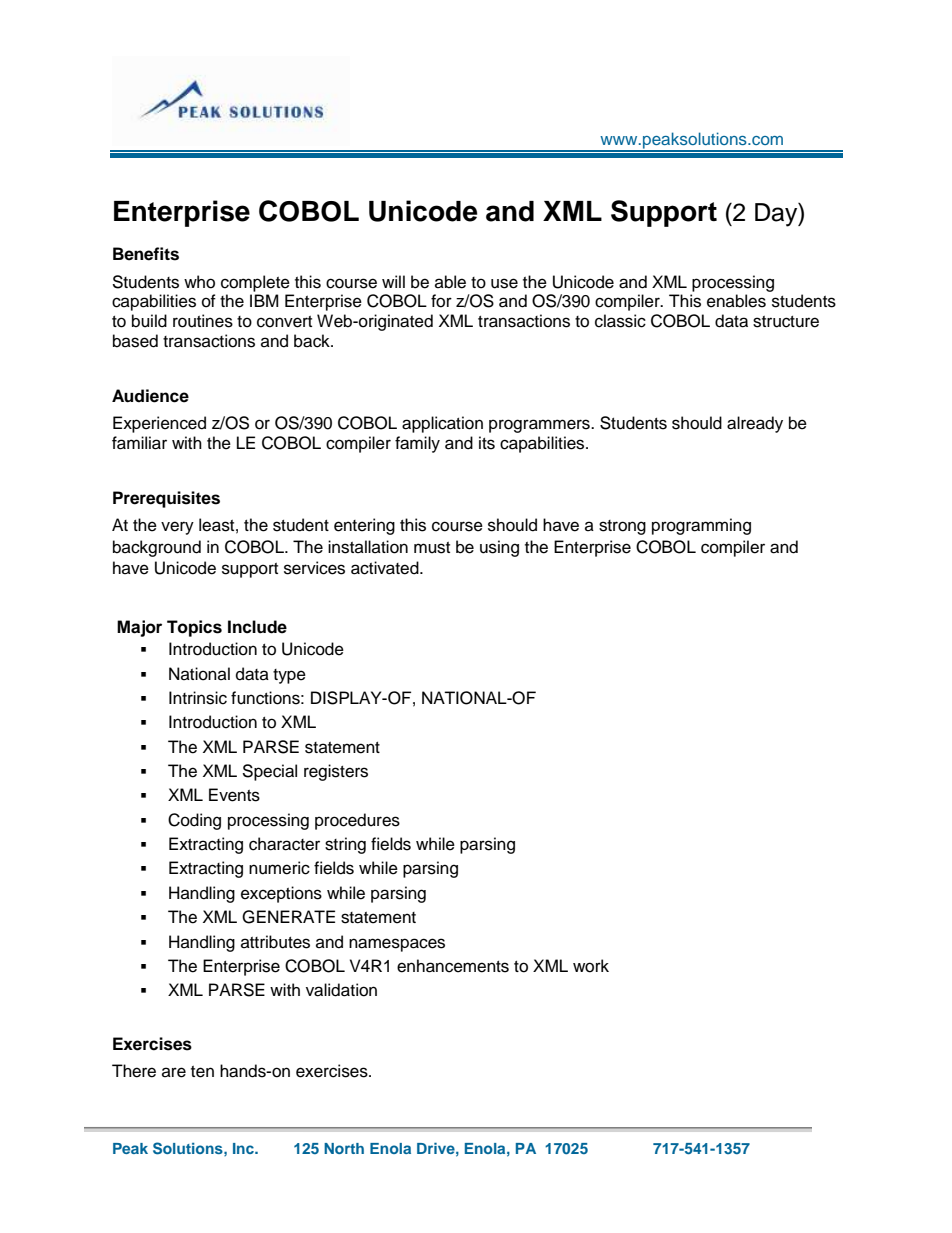  I want to click on for, so click(441, 301).
